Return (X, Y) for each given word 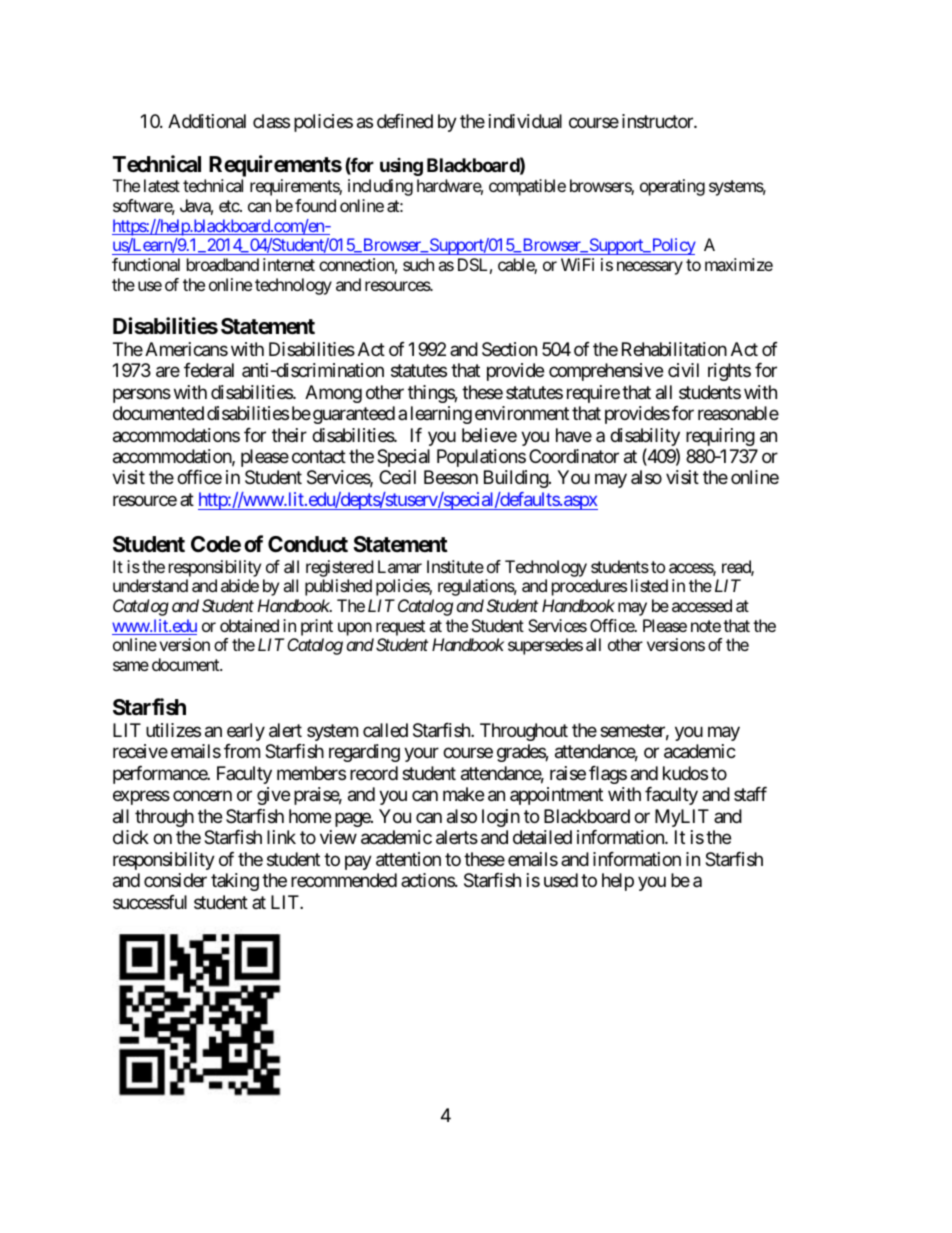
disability (645, 438)
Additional (207, 121)
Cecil (397, 477)
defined (405, 121)
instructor (658, 121)
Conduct (308, 544)
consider (175, 880)
